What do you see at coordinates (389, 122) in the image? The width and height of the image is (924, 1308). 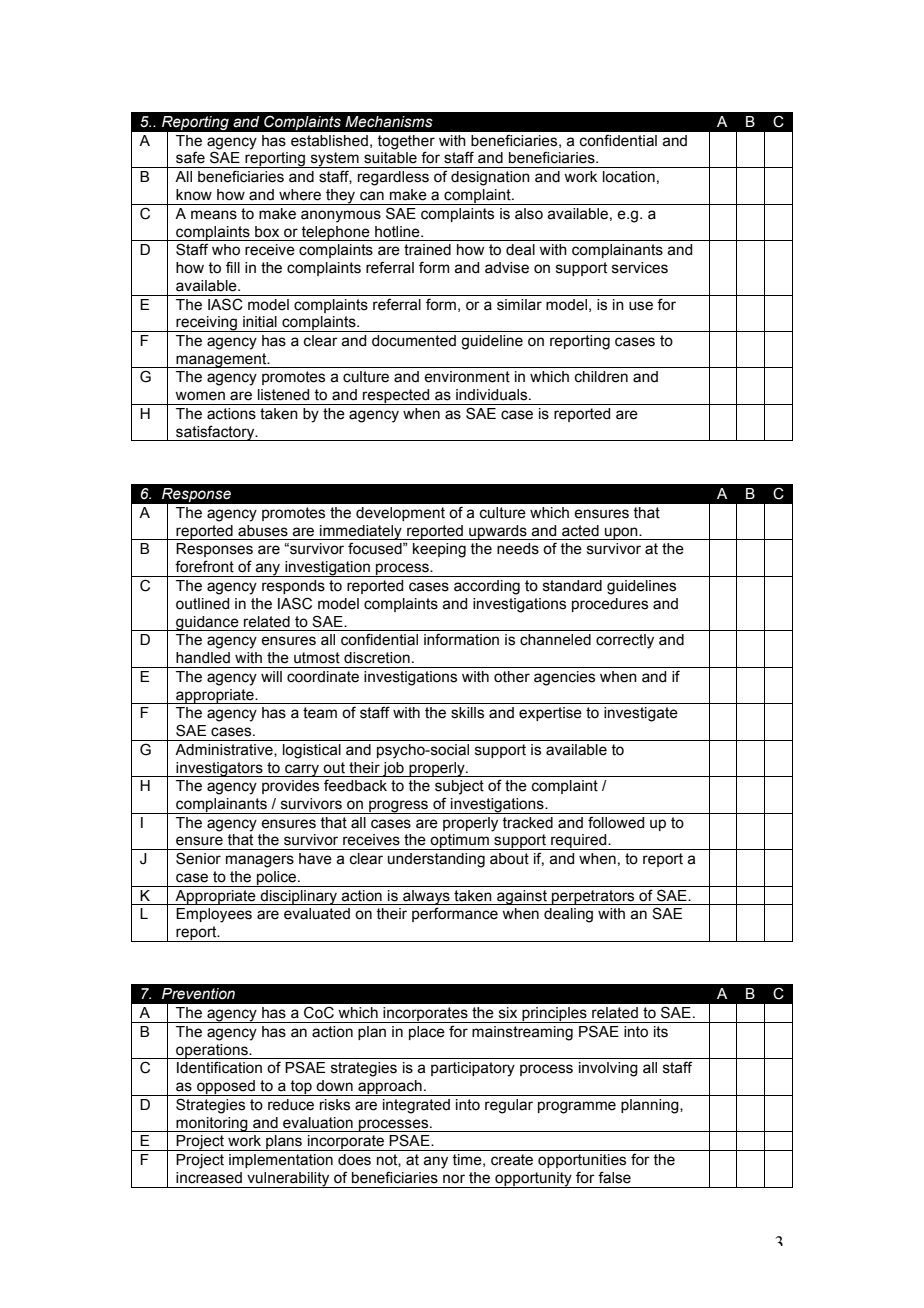 I see `Mechanisms` at bounding box center [389, 122].
